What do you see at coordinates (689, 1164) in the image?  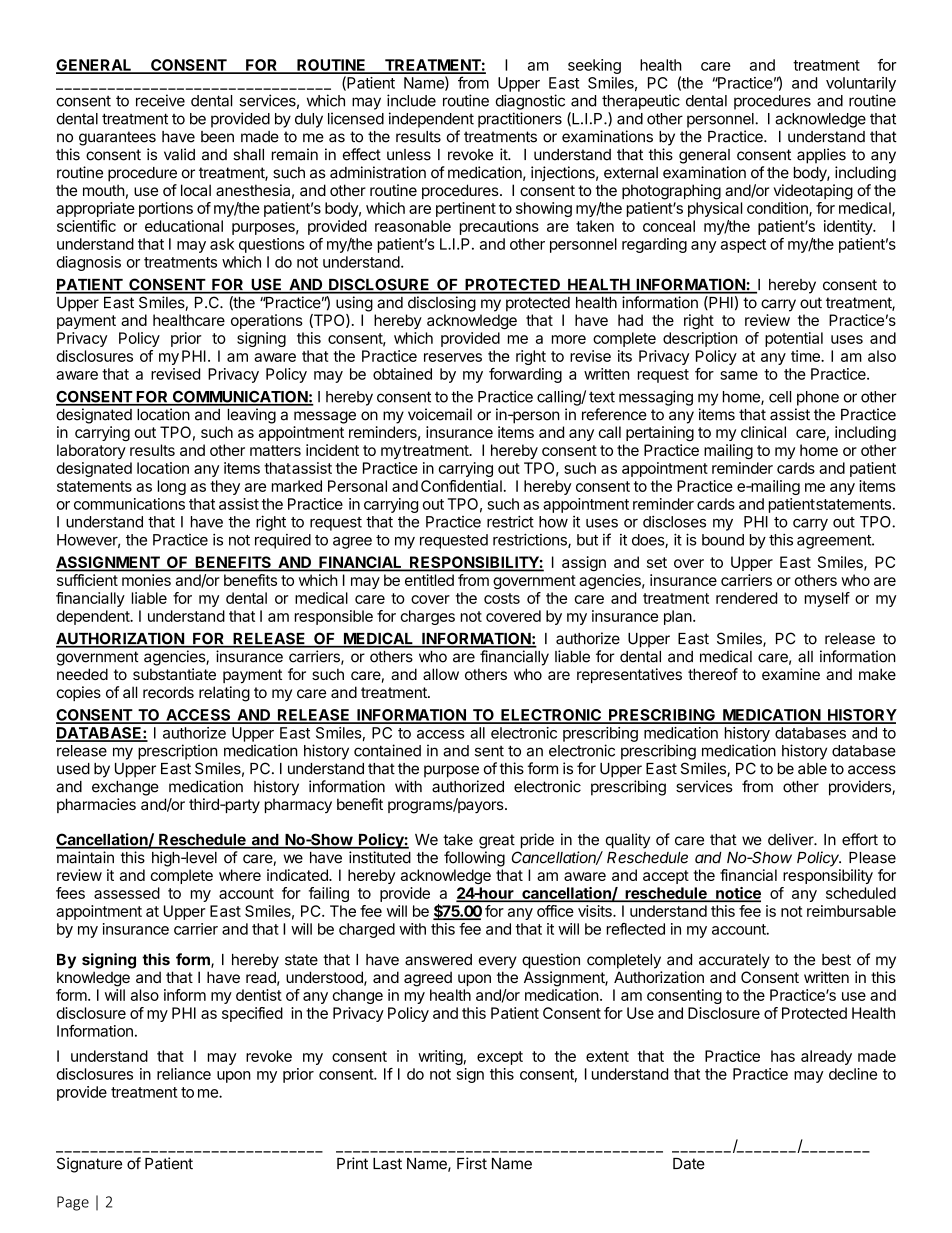 I see `Date` at bounding box center [689, 1164].
